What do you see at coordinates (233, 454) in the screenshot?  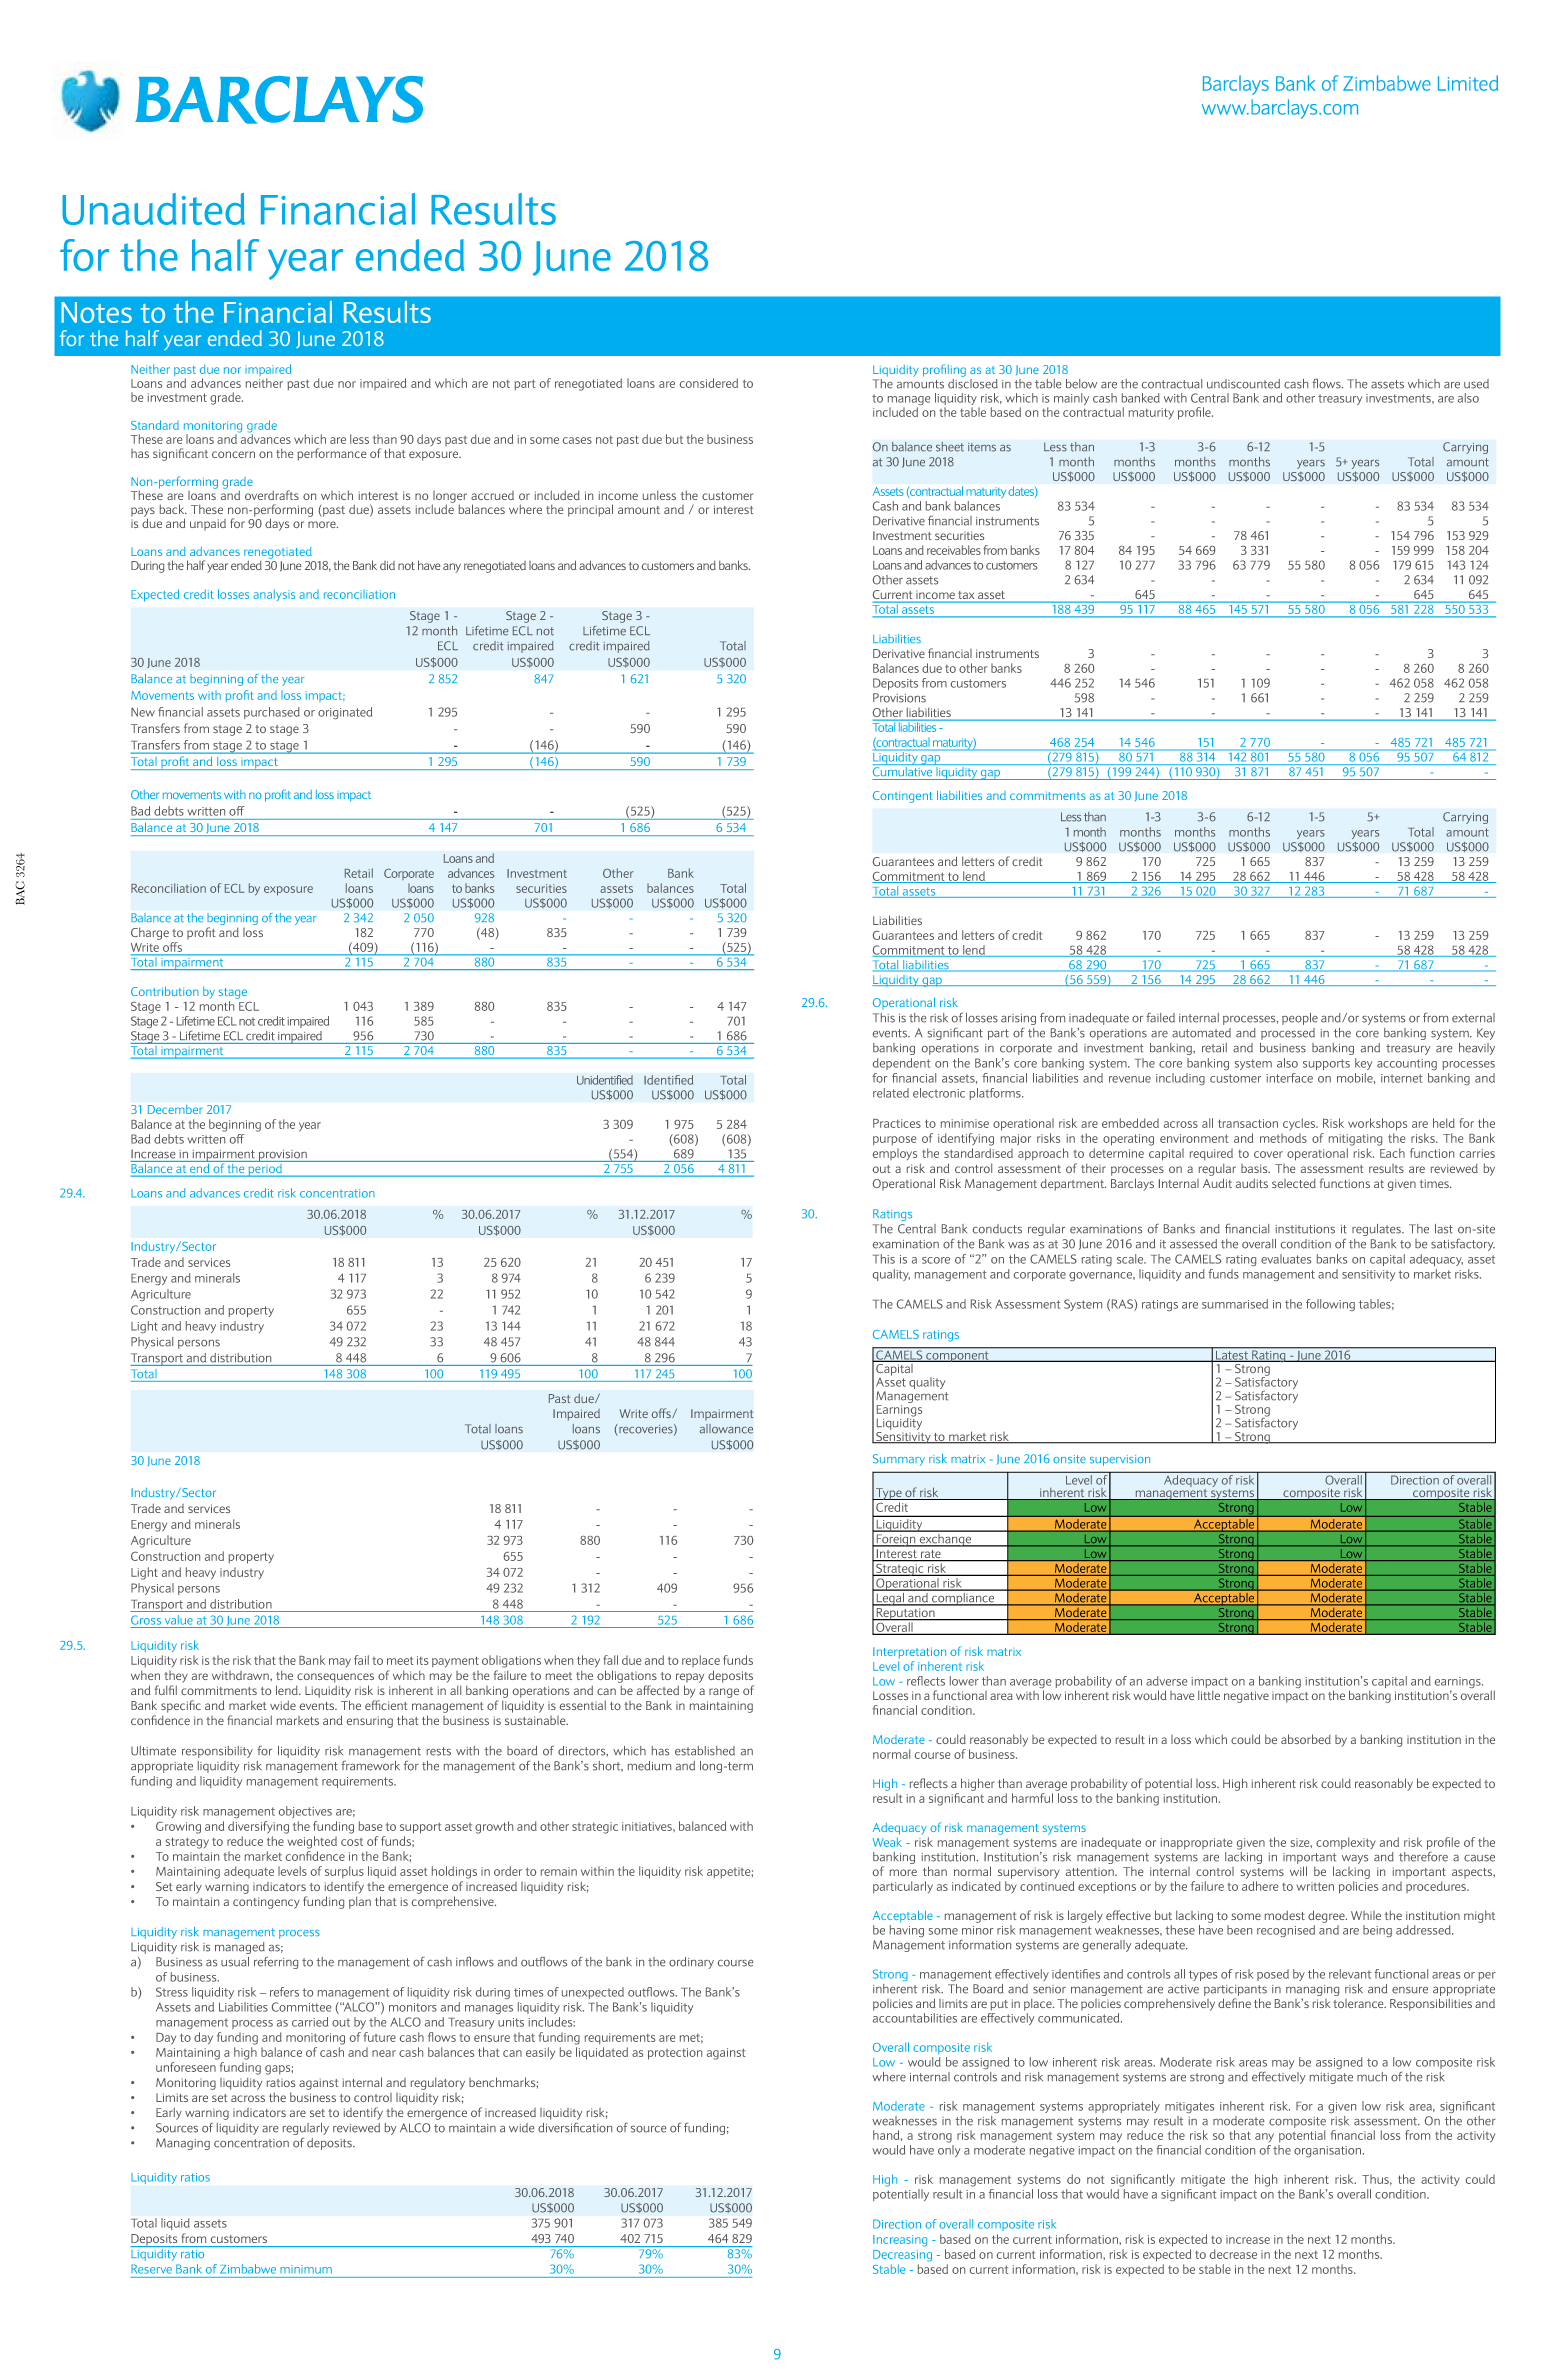 I see `concern` at bounding box center [233, 454].
